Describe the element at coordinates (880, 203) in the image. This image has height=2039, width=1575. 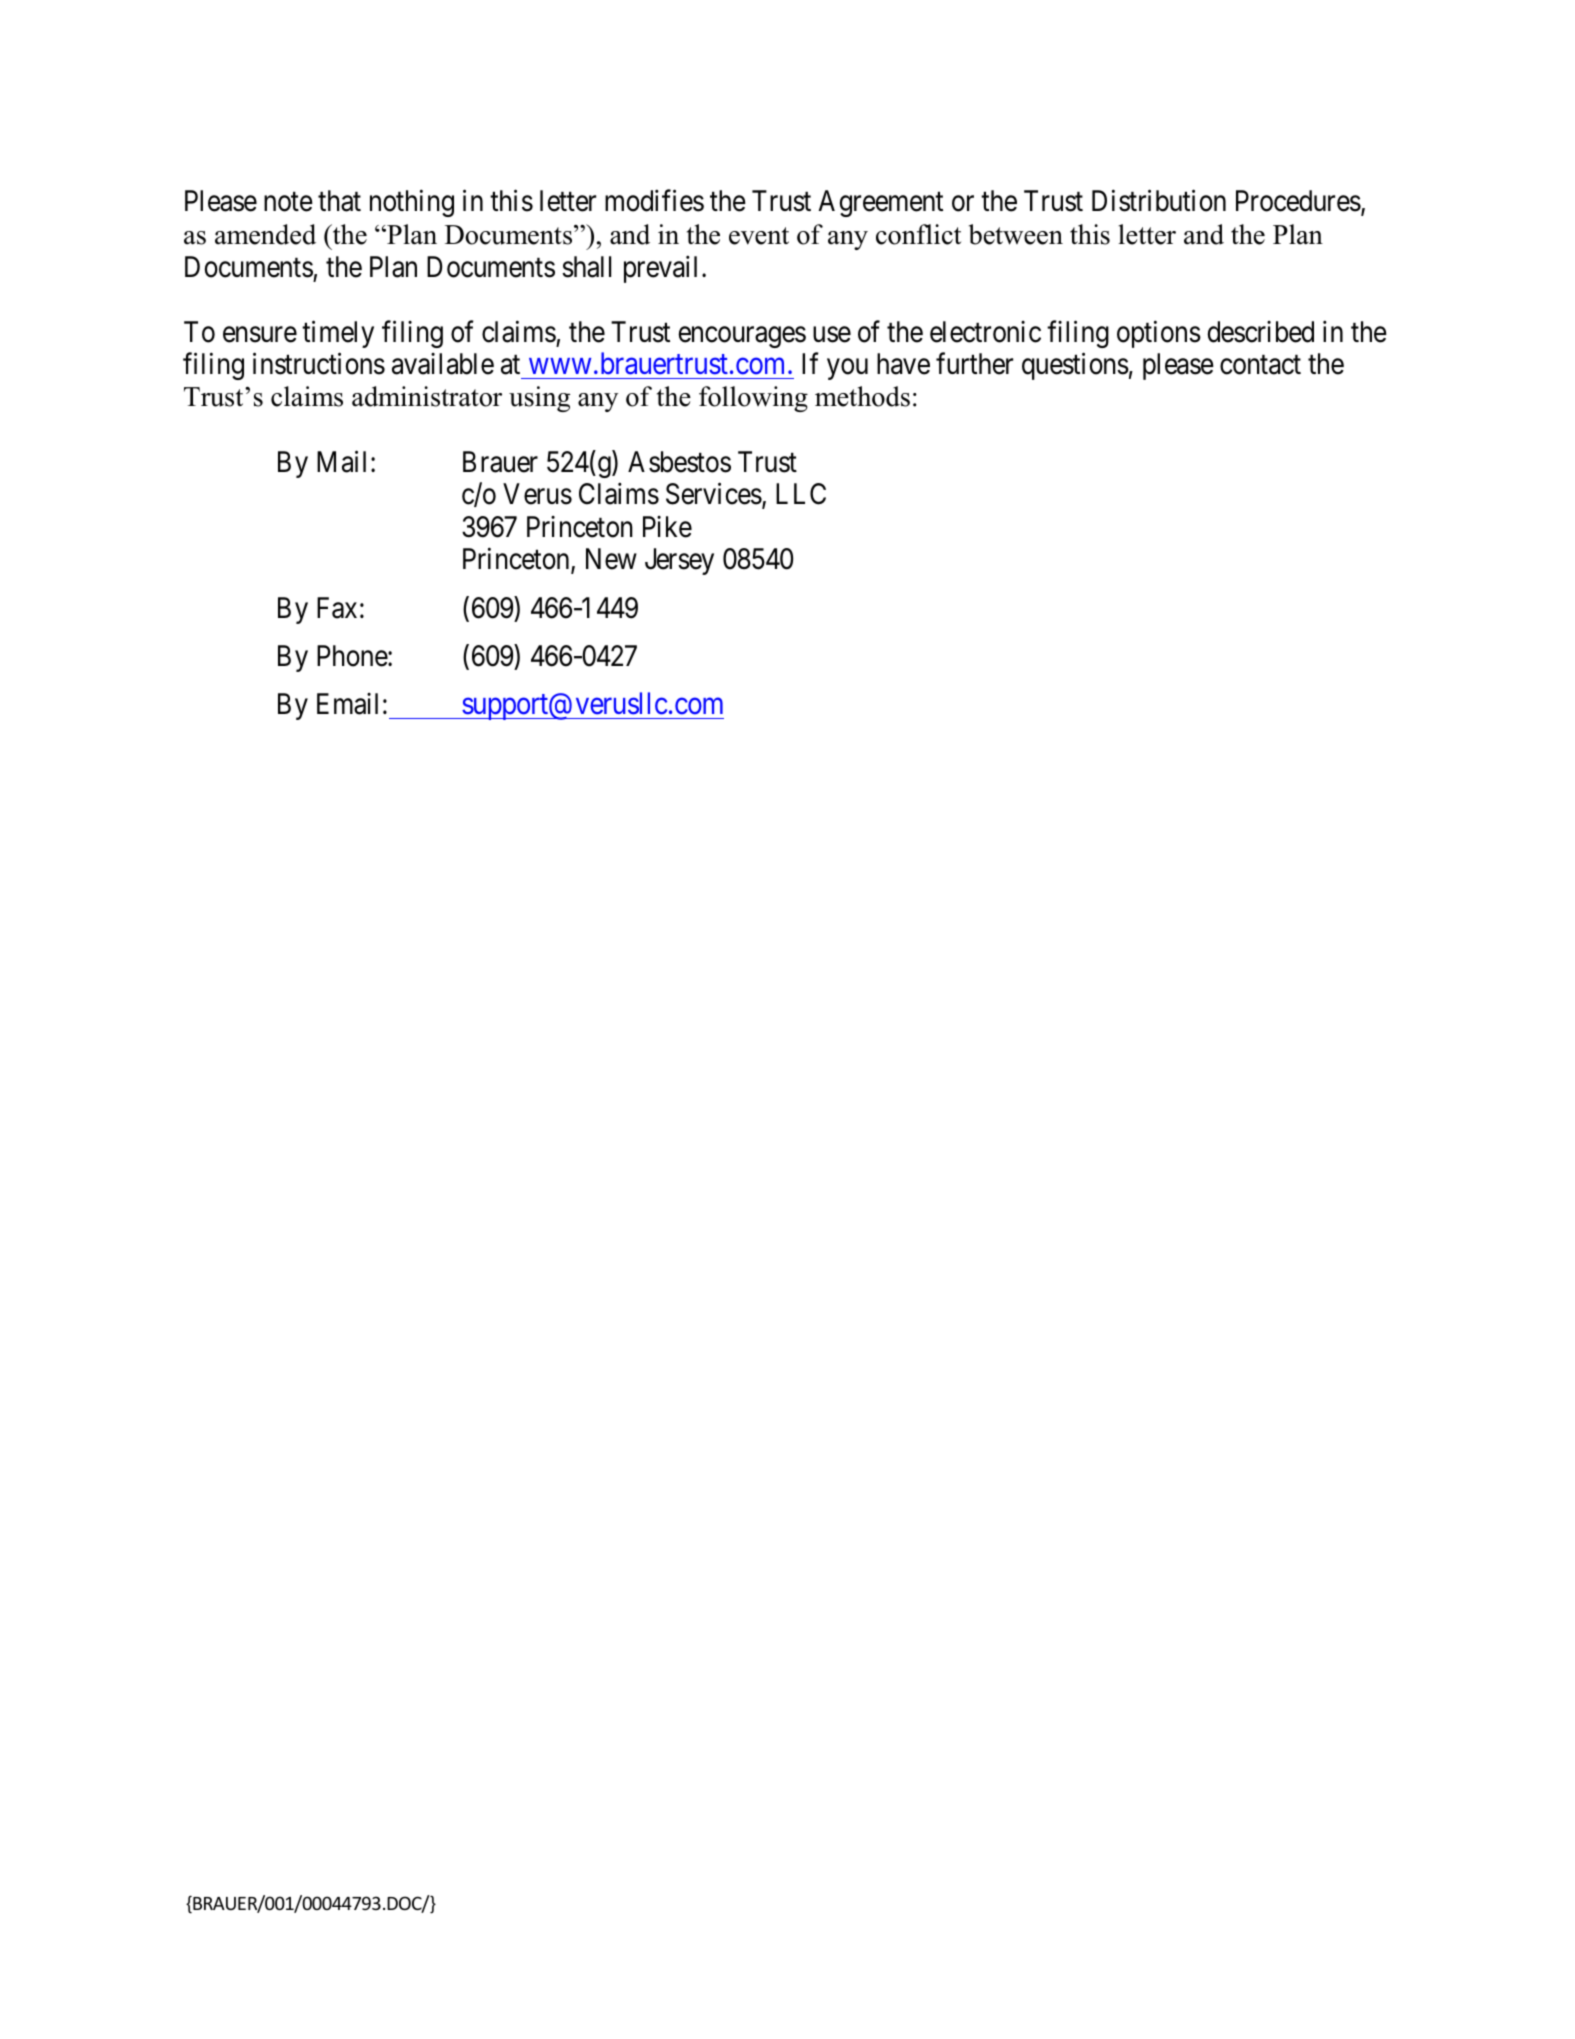
I see `Agreement` at that location.
